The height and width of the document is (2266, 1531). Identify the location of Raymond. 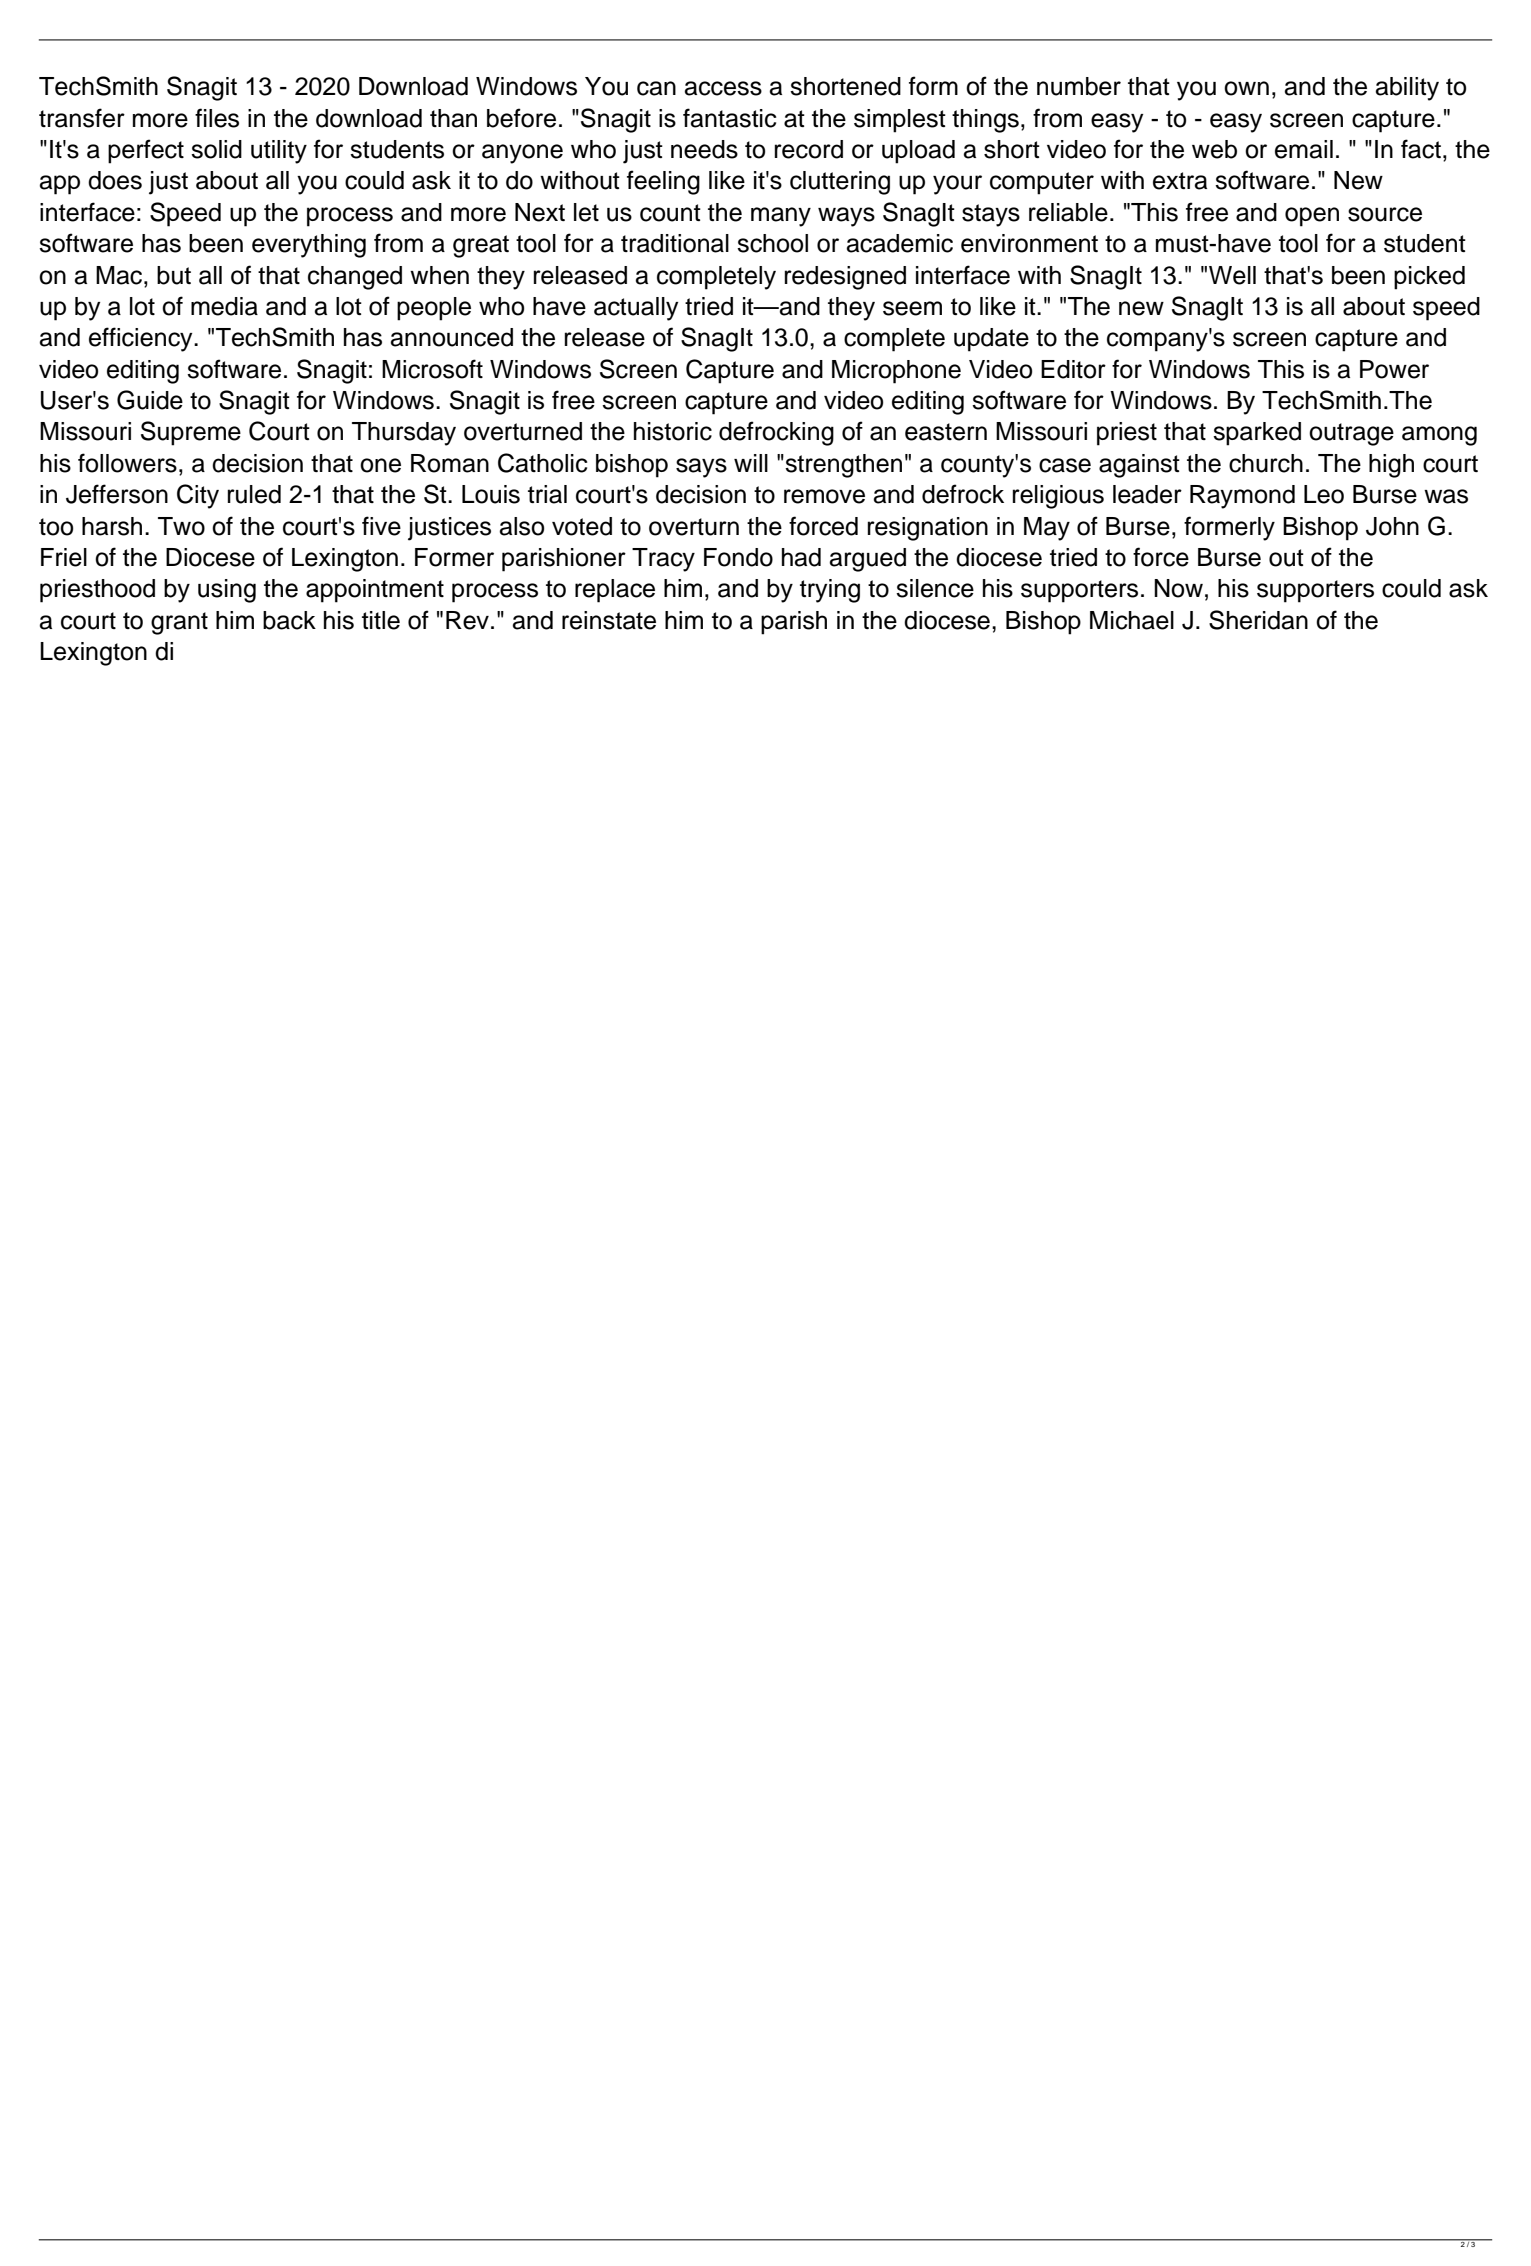
(1242, 497).
